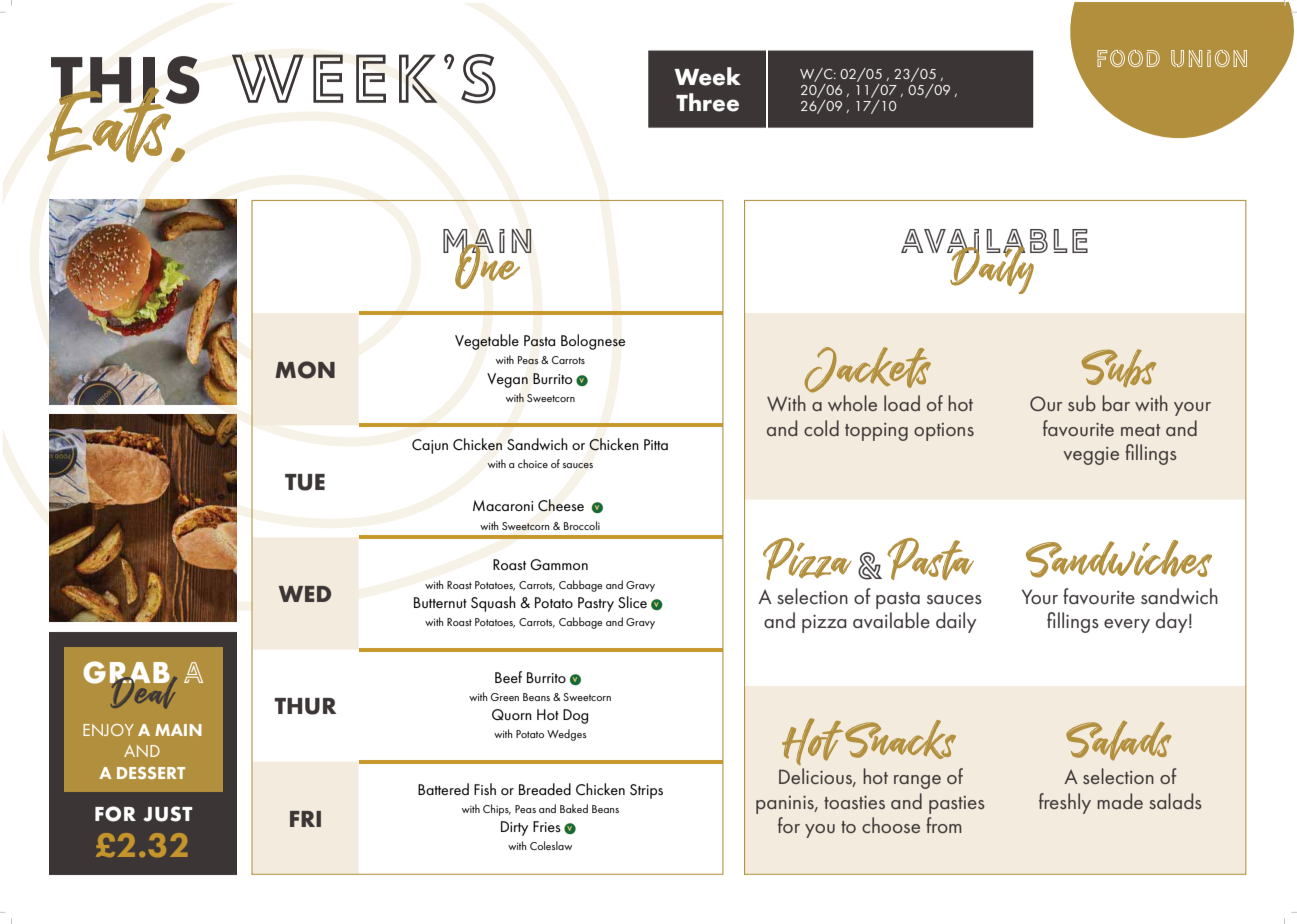 Image resolution: width=1297 pixels, height=924 pixels. I want to click on Bolognese, so click(593, 342).
